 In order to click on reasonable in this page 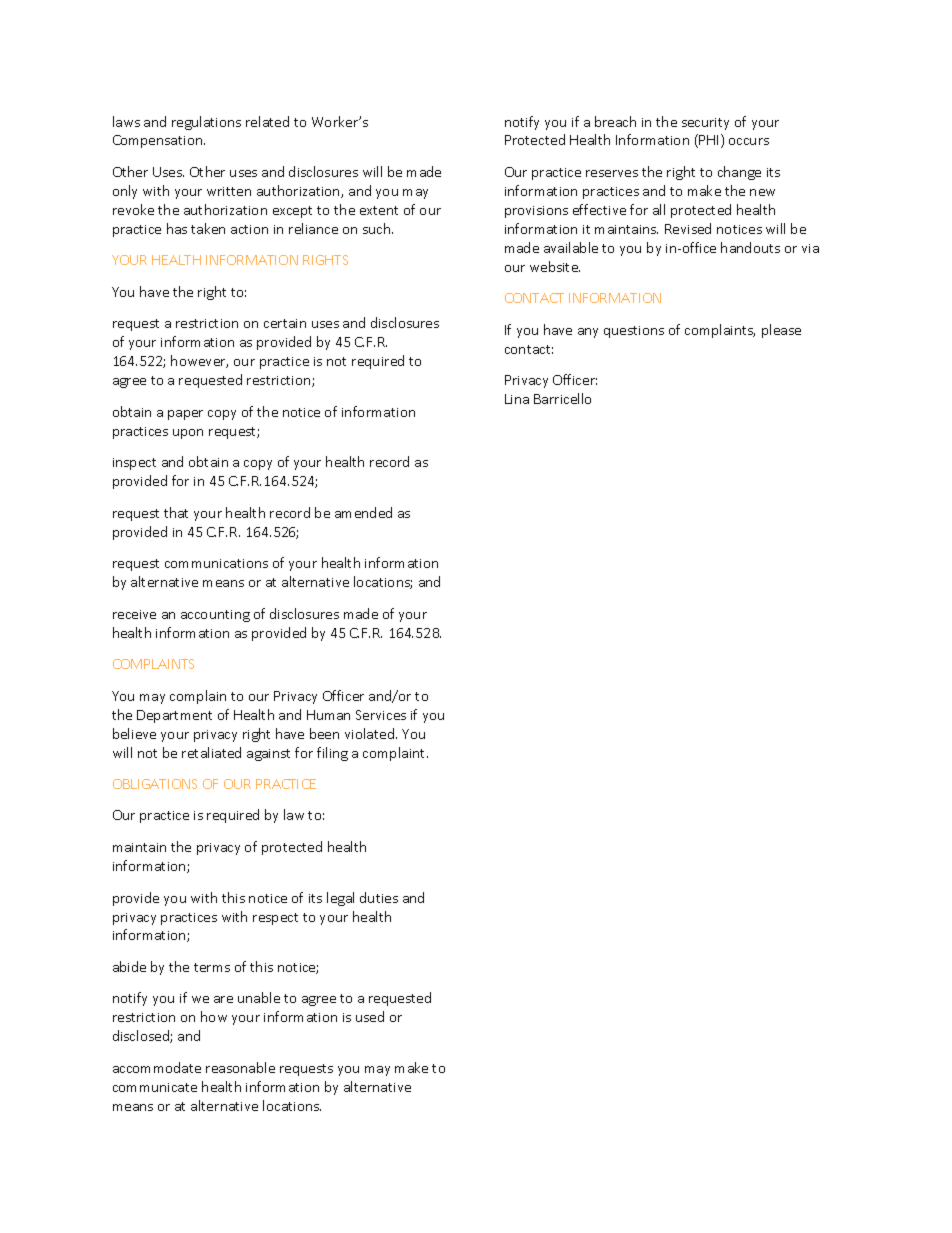, I will do `click(240, 1067)`.
